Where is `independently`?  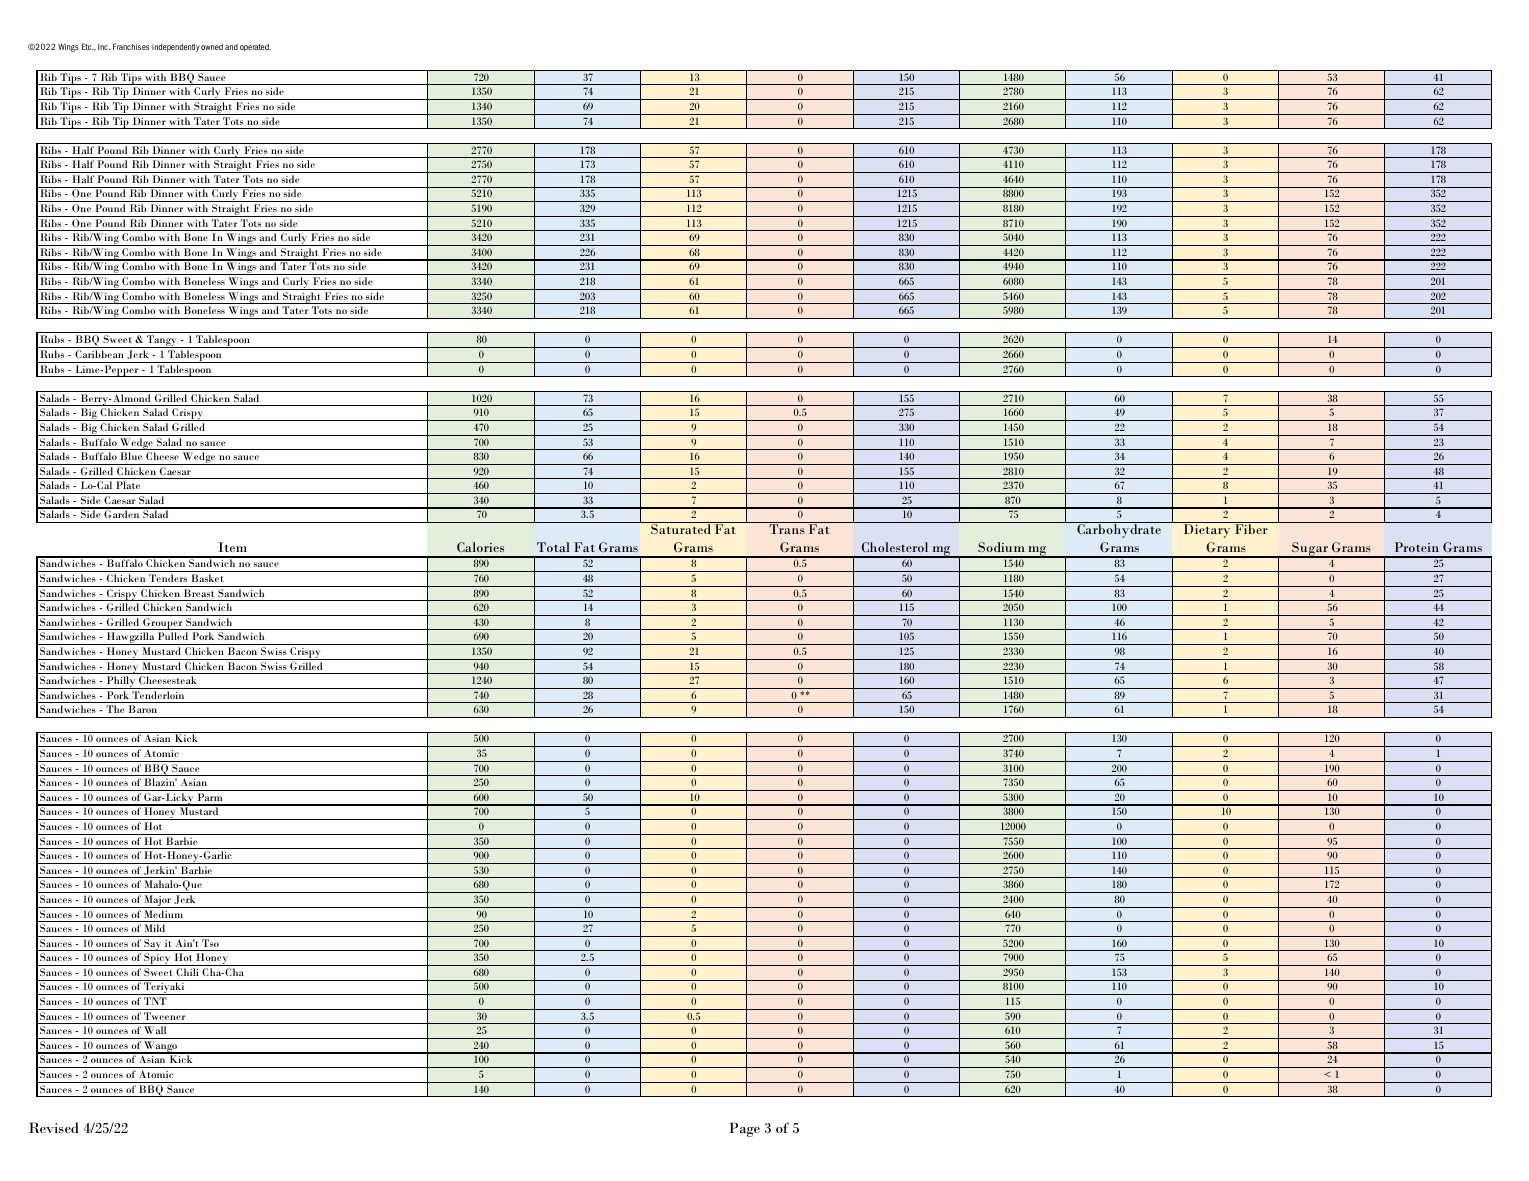 independently is located at coordinates (176, 48).
